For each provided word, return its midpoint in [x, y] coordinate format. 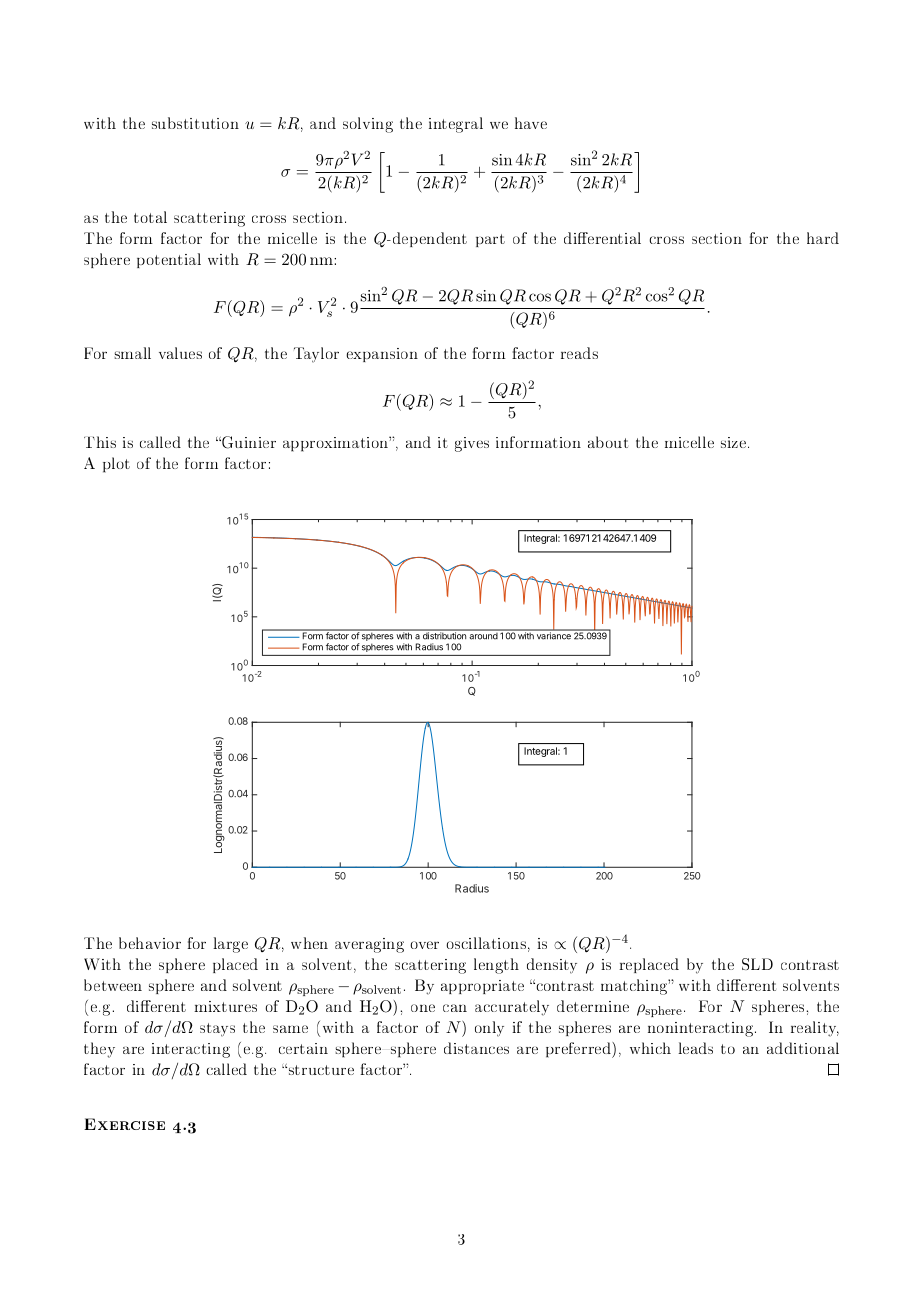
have [531, 123]
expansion [382, 355]
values [180, 353]
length [496, 966]
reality [815, 1029]
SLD [757, 964]
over [424, 945]
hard [823, 238]
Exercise [124, 1124]
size [733, 442]
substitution [195, 123]
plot [116, 465]
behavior [150, 943]
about [608, 442]
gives [472, 444]
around [483, 635]
